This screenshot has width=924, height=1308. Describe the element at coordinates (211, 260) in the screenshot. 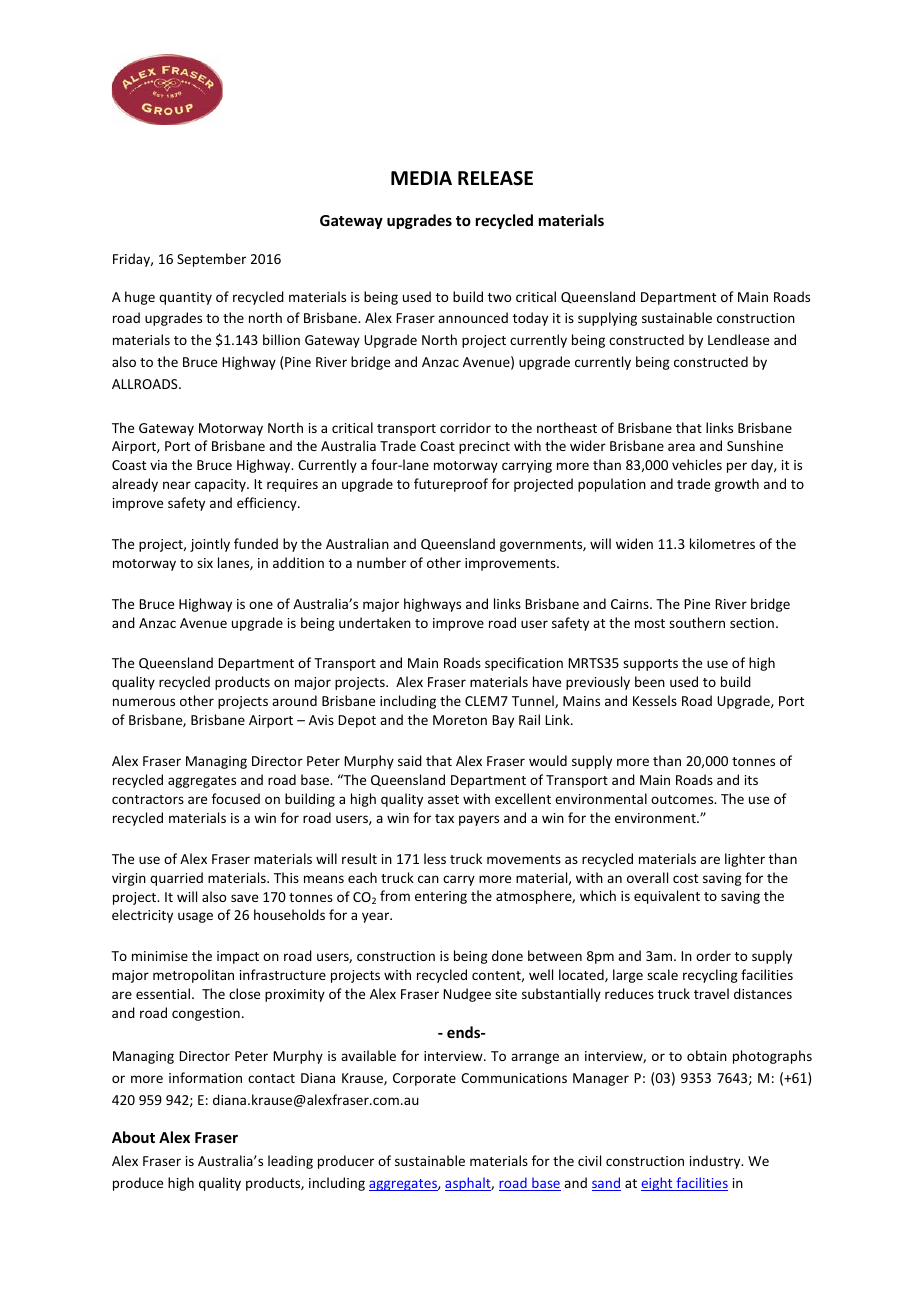

I see `September` at that location.
